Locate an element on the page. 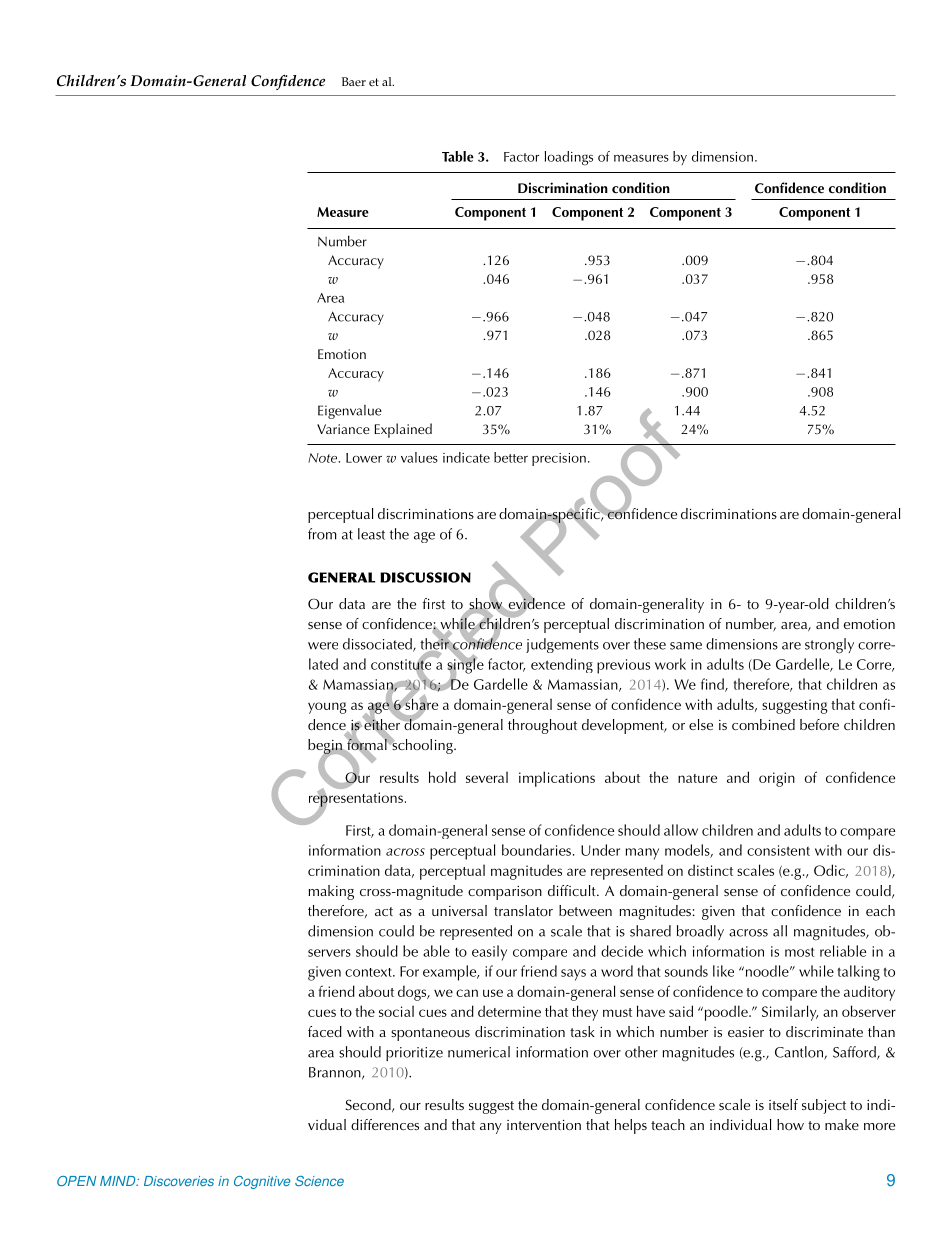  representations is located at coordinates (356, 799).
